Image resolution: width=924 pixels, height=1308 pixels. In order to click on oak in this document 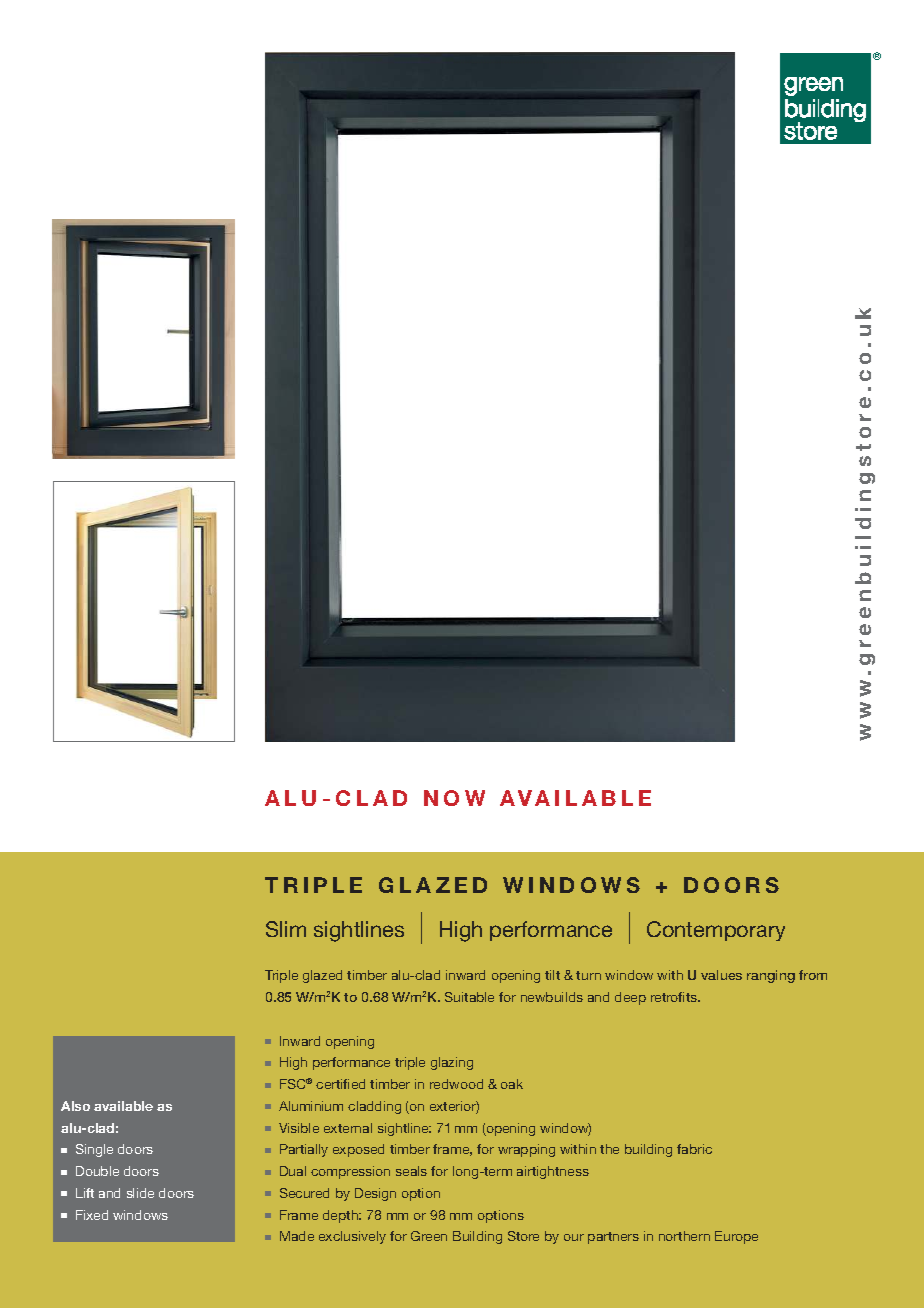, I will do `click(512, 1084)`.
